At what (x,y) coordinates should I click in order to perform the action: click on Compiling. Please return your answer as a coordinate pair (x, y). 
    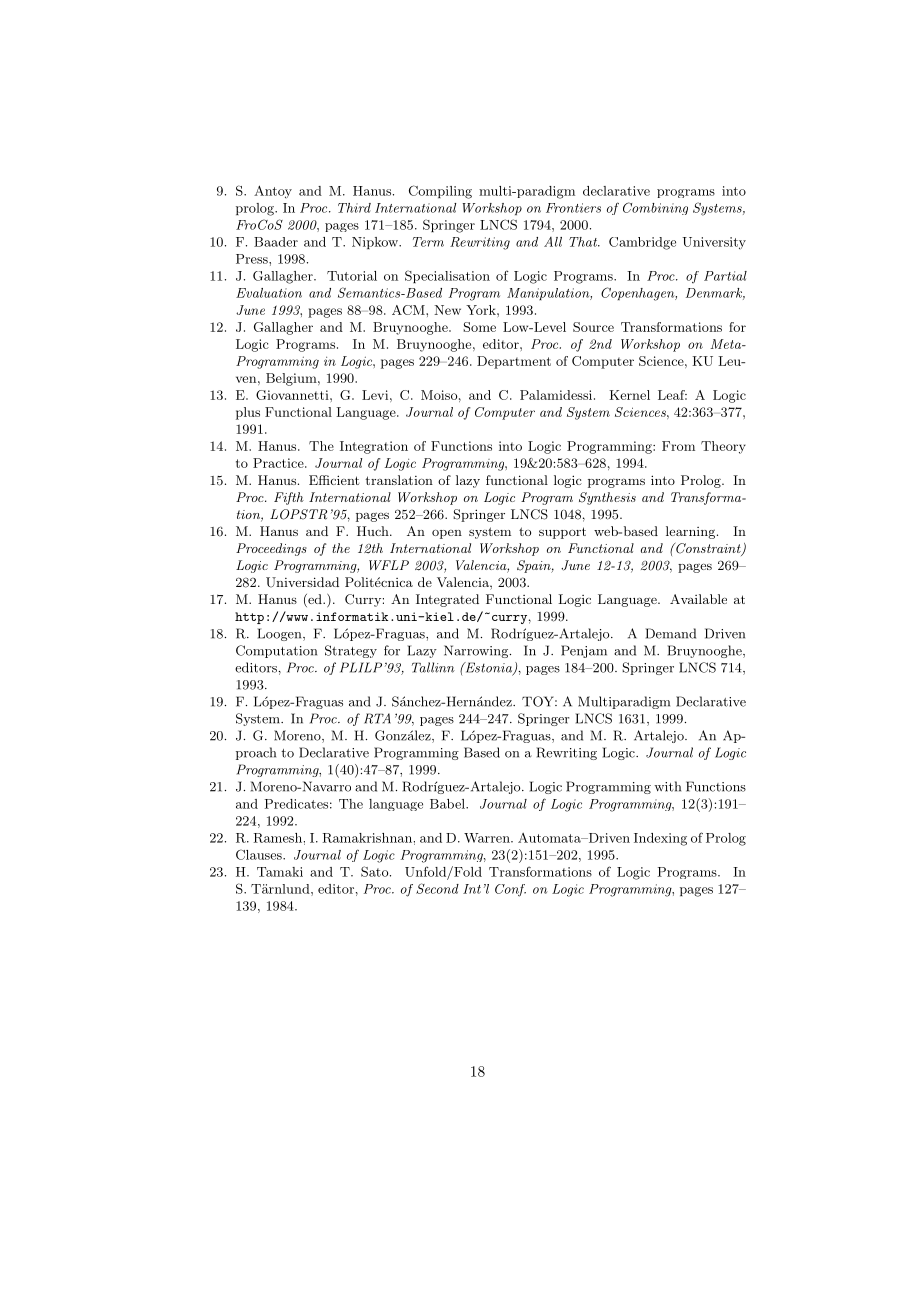
    Looking at the image, I should click on (440, 192).
